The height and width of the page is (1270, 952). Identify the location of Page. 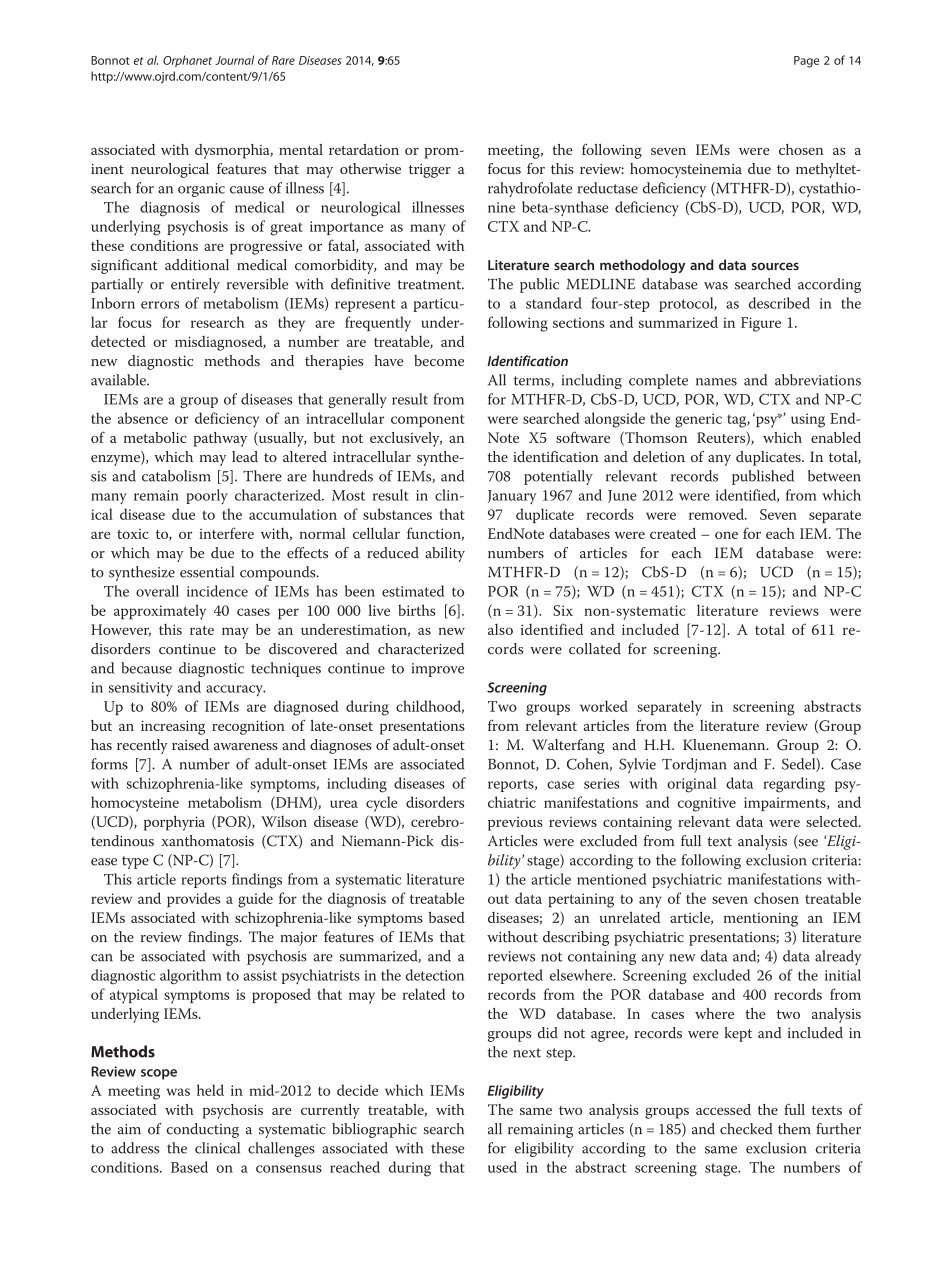
(806, 62).
